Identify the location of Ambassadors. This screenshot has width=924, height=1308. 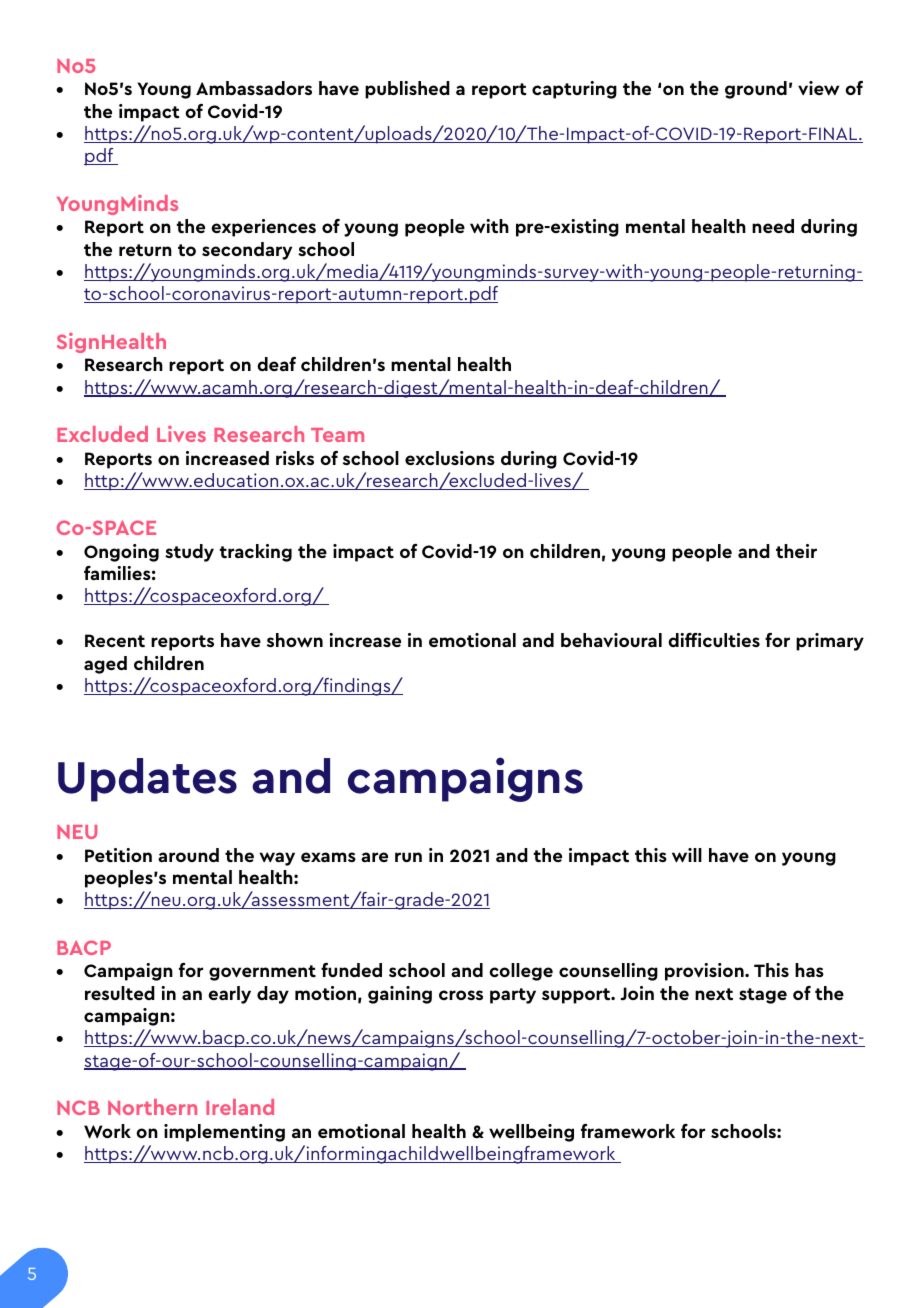
(254, 88).
